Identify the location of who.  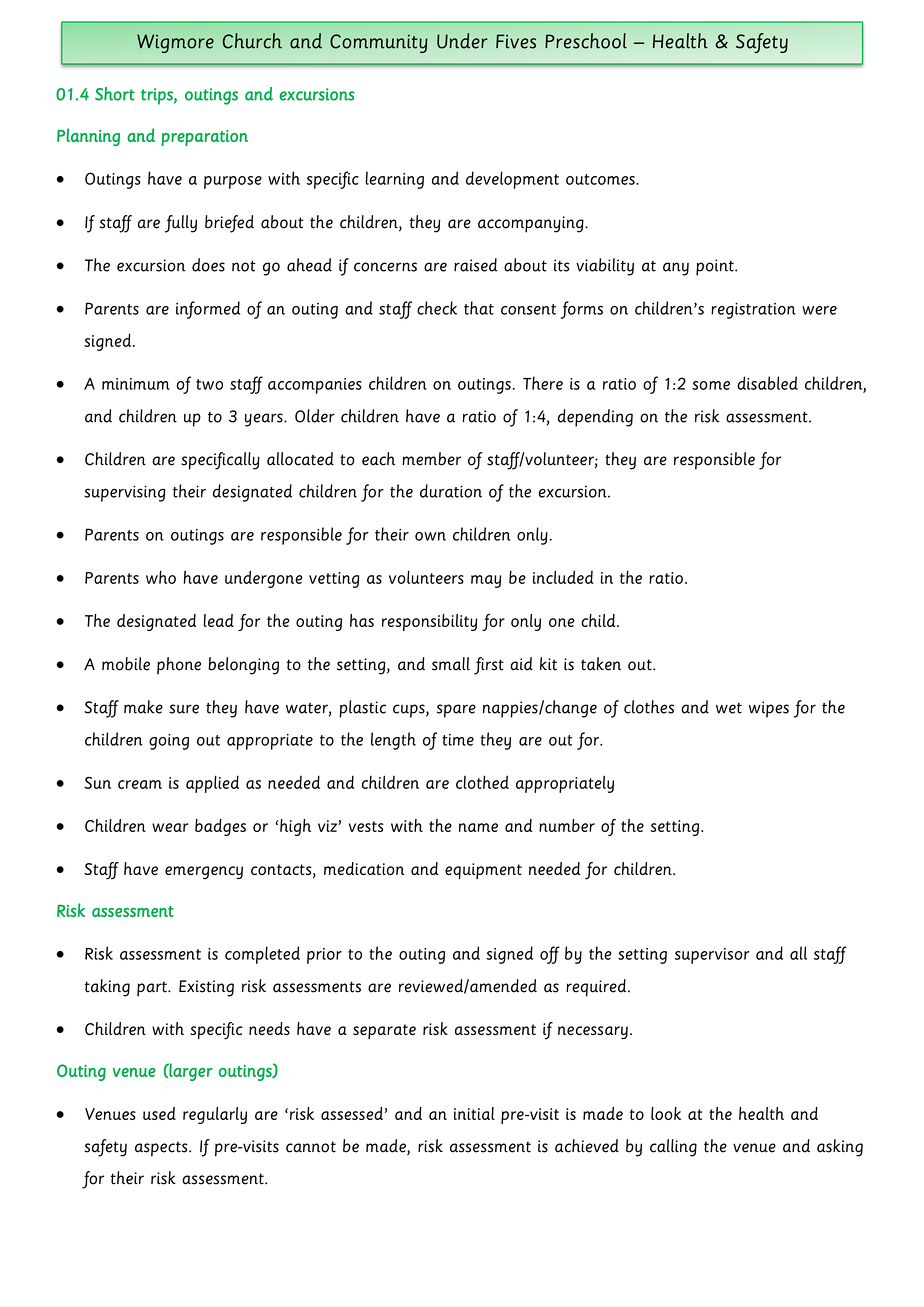
(161, 577).
